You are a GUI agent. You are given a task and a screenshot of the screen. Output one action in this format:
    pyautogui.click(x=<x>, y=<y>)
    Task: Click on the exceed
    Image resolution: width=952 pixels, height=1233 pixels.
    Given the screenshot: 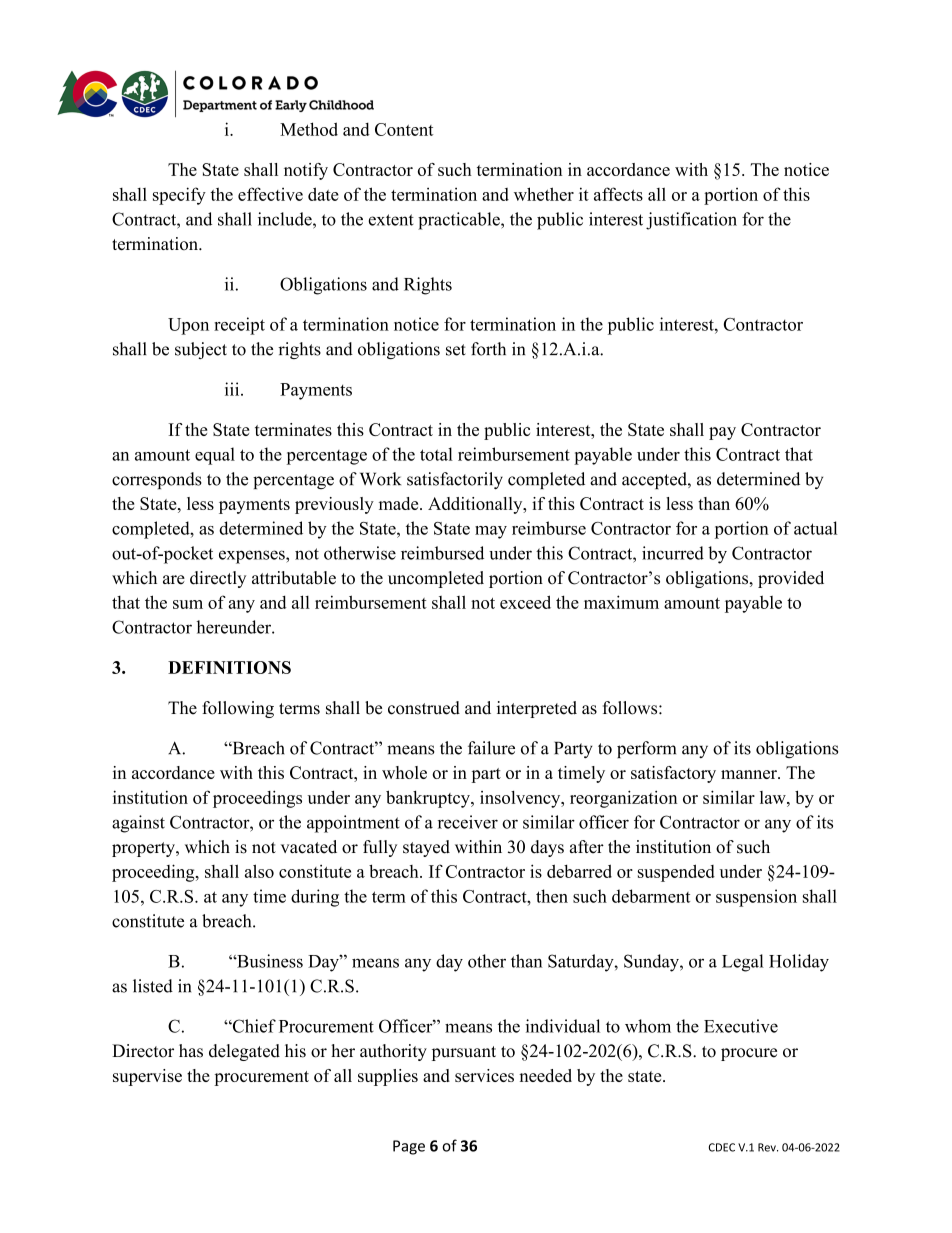 What is the action you would take?
    pyautogui.click(x=525, y=602)
